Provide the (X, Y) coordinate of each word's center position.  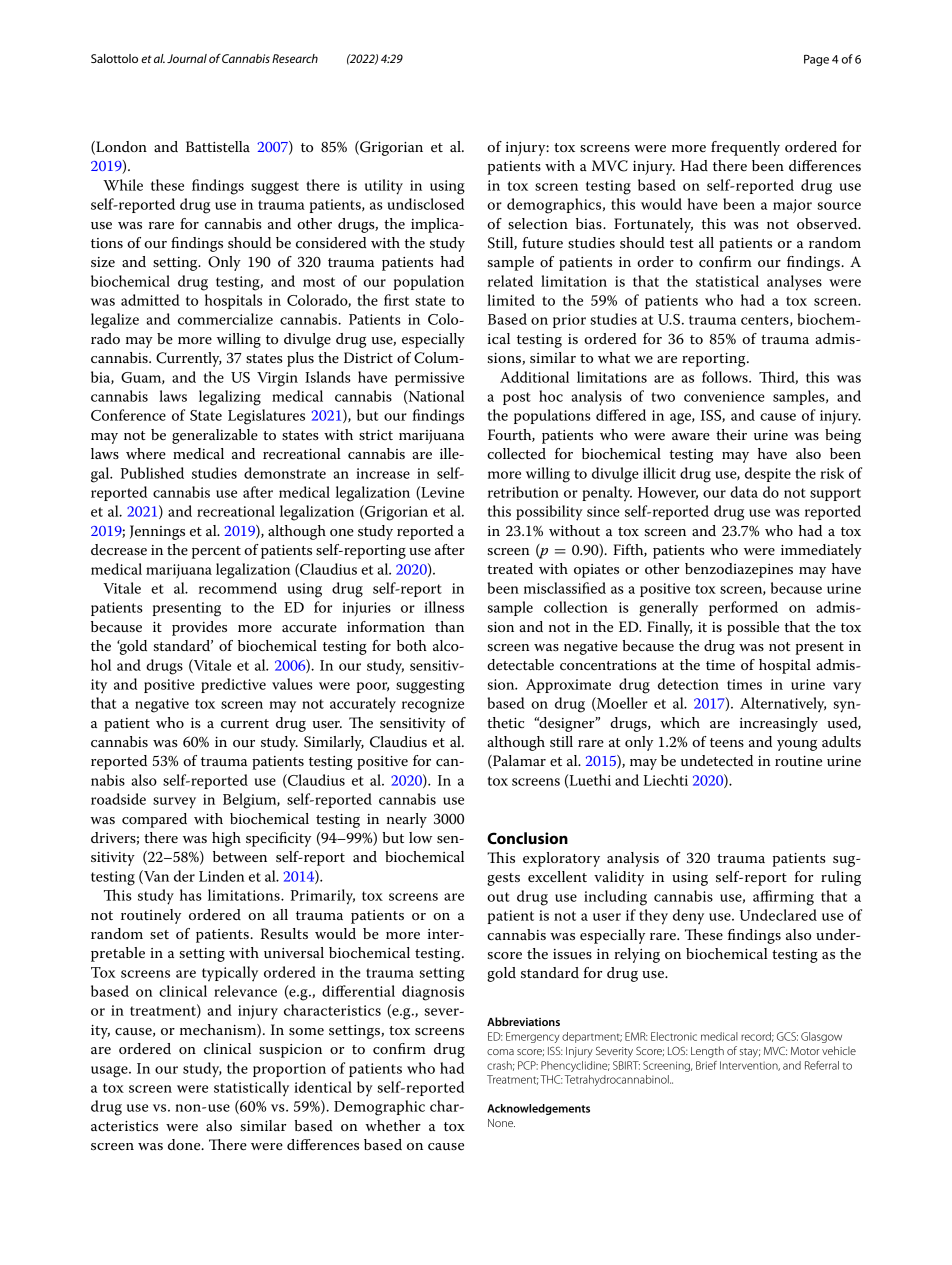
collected (516, 454)
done (185, 1145)
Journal (187, 58)
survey (174, 802)
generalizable (215, 436)
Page (816, 60)
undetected (717, 760)
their (731, 434)
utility (384, 187)
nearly (407, 820)
